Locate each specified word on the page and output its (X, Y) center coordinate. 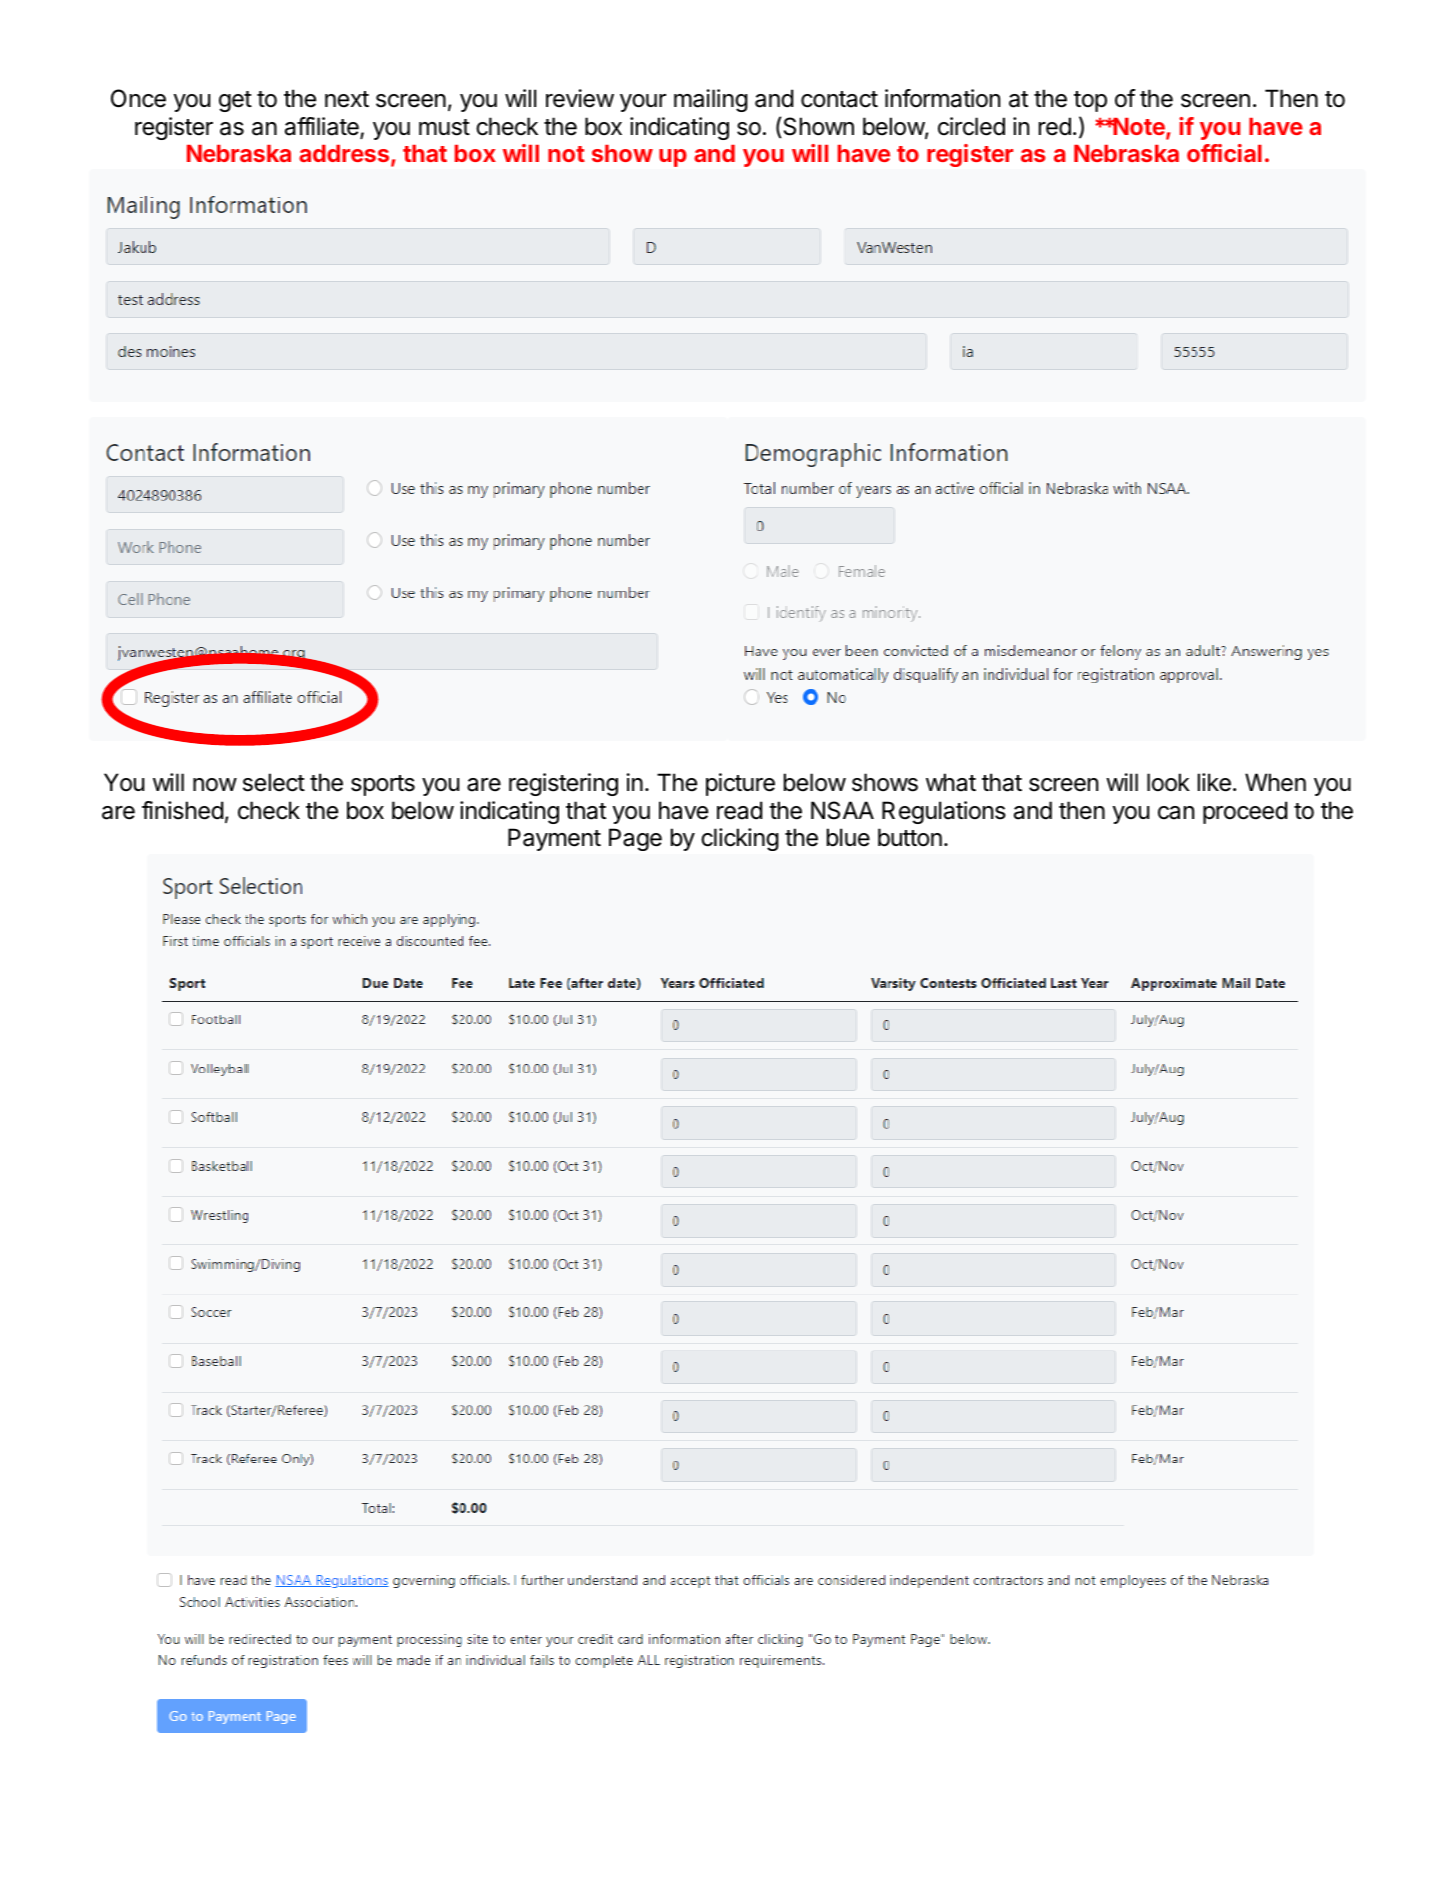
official (1224, 153)
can (1176, 813)
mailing (711, 100)
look (1168, 782)
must (444, 127)
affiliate (323, 127)
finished (182, 810)
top (1090, 101)
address (345, 155)
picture (740, 784)
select (274, 782)
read (739, 810)
